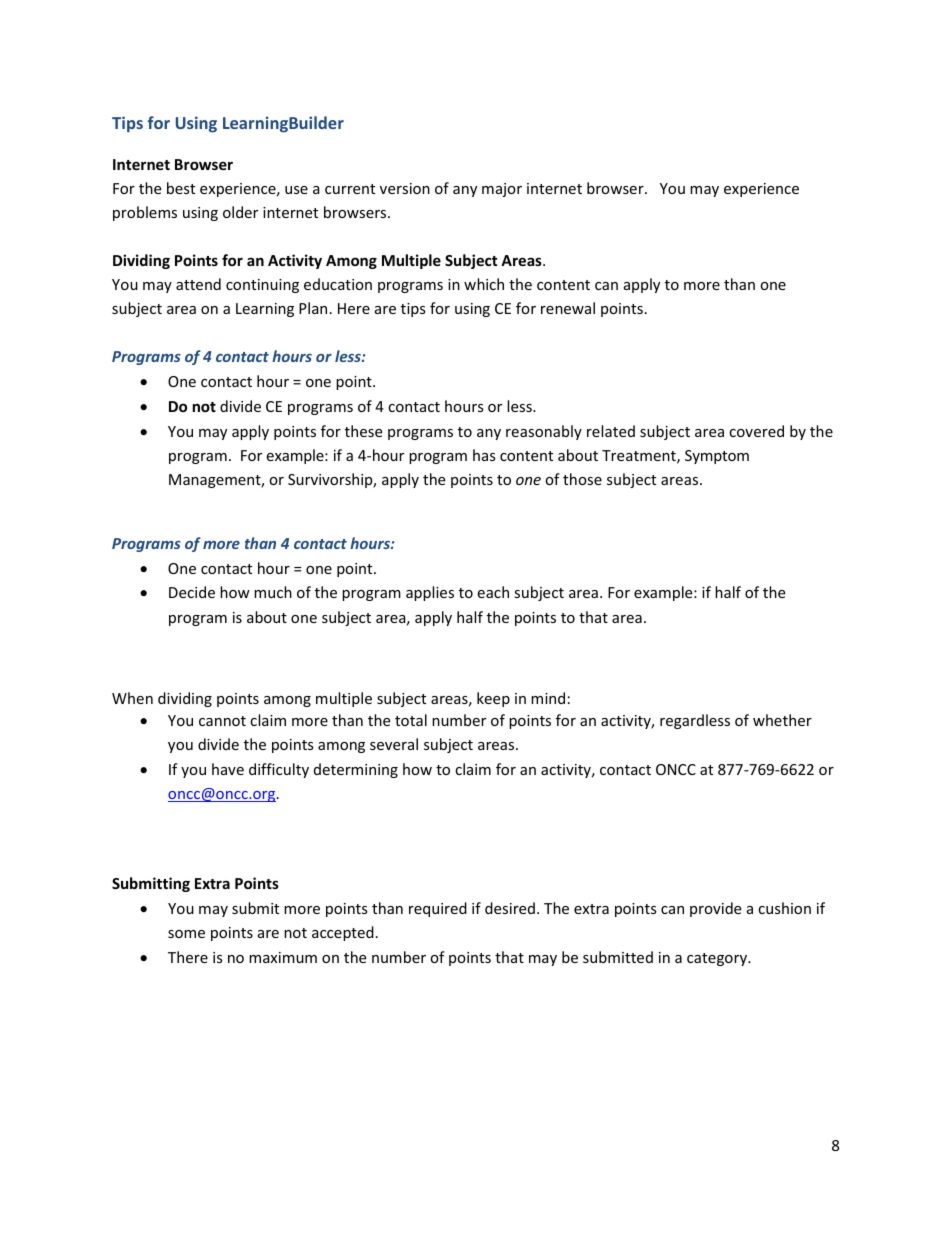  I want to click on some, so click(186, 934).
